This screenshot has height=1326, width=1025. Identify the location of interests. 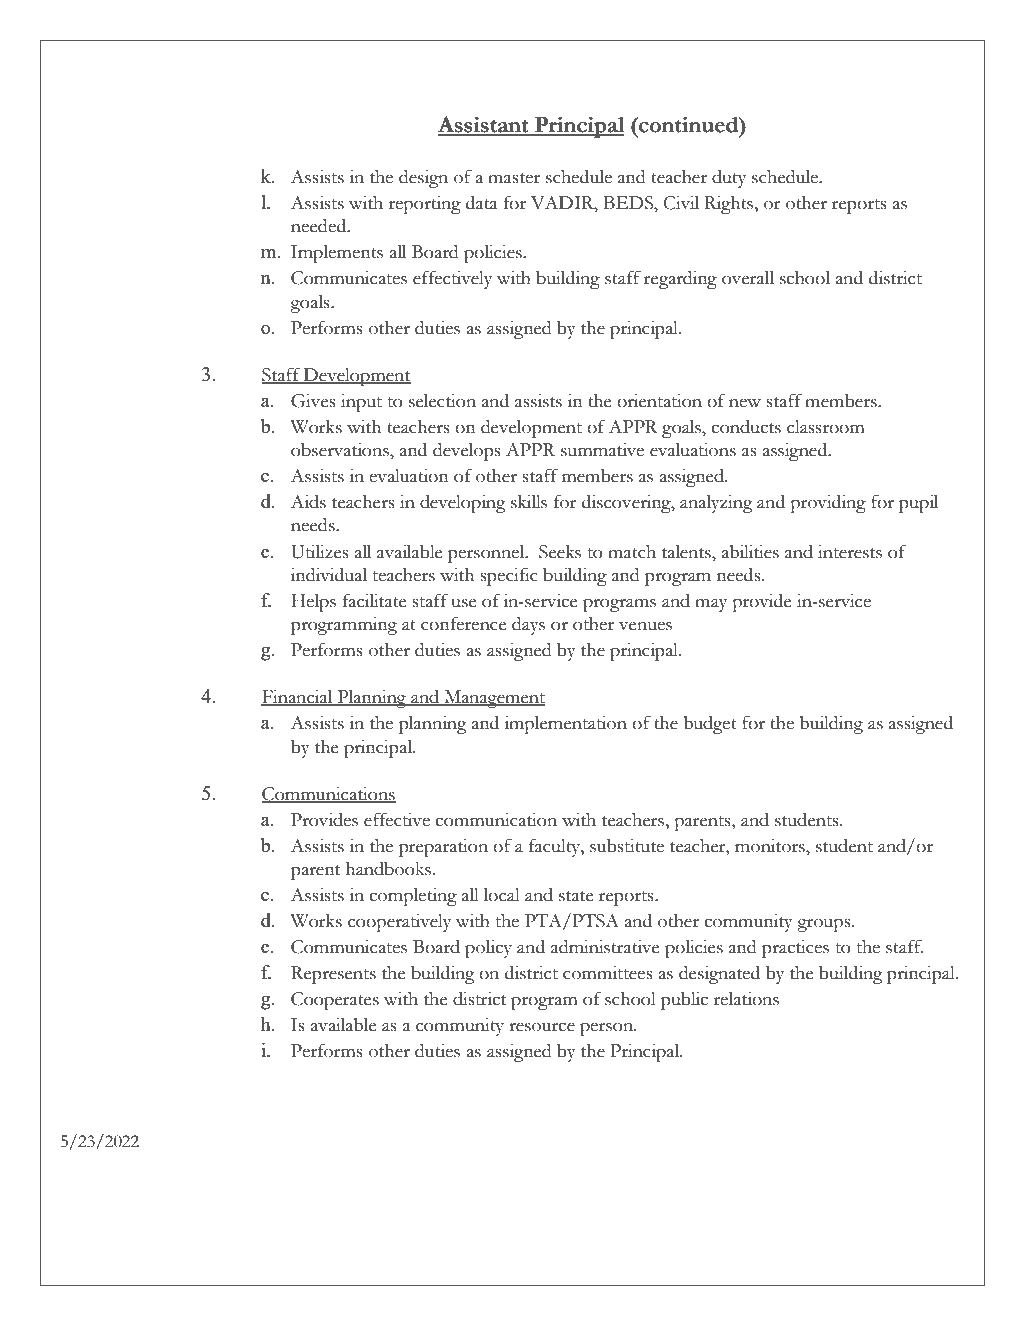
(850, 552).
